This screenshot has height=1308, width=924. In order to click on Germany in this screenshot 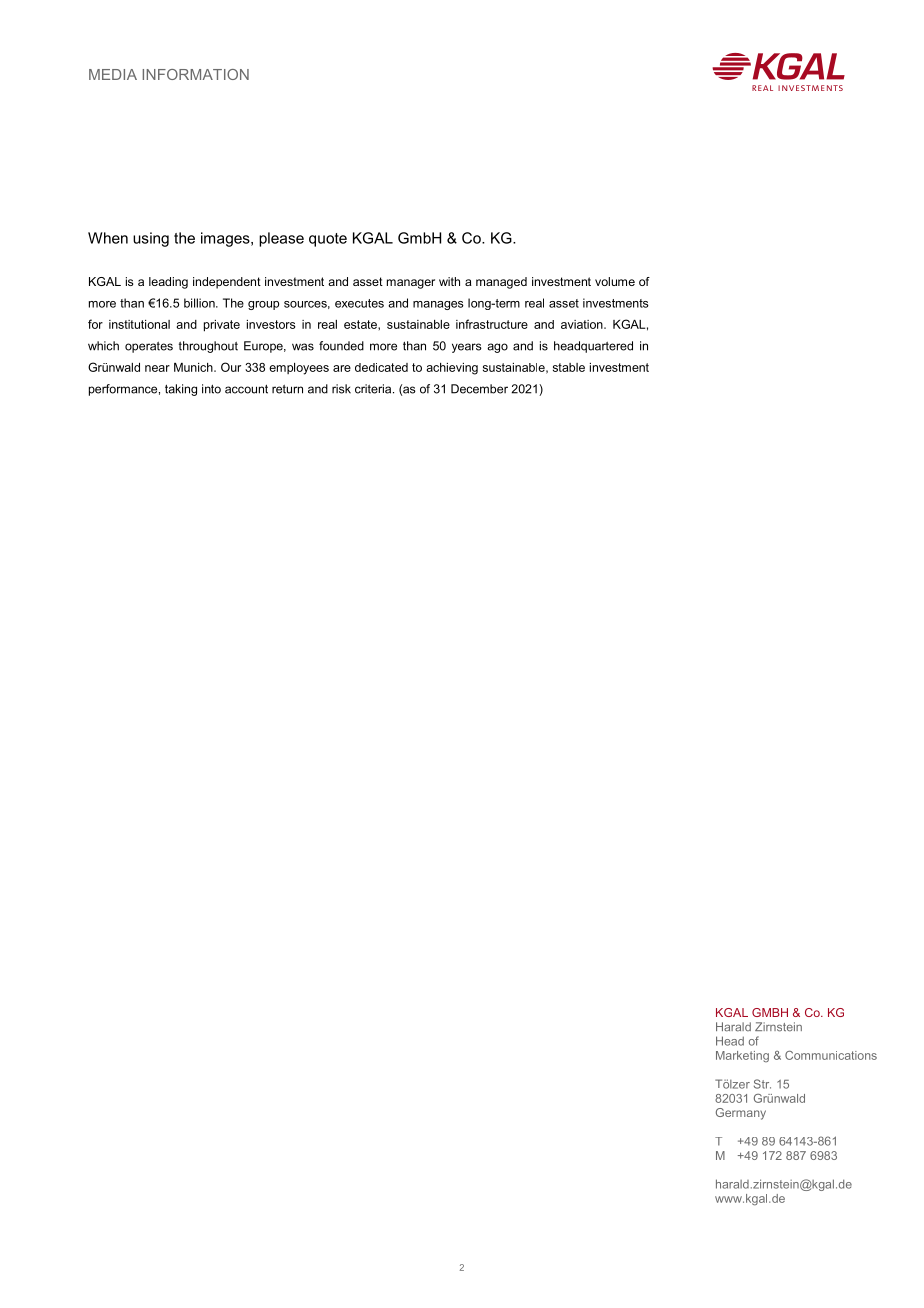, I will do `click(741, 1114)`.
